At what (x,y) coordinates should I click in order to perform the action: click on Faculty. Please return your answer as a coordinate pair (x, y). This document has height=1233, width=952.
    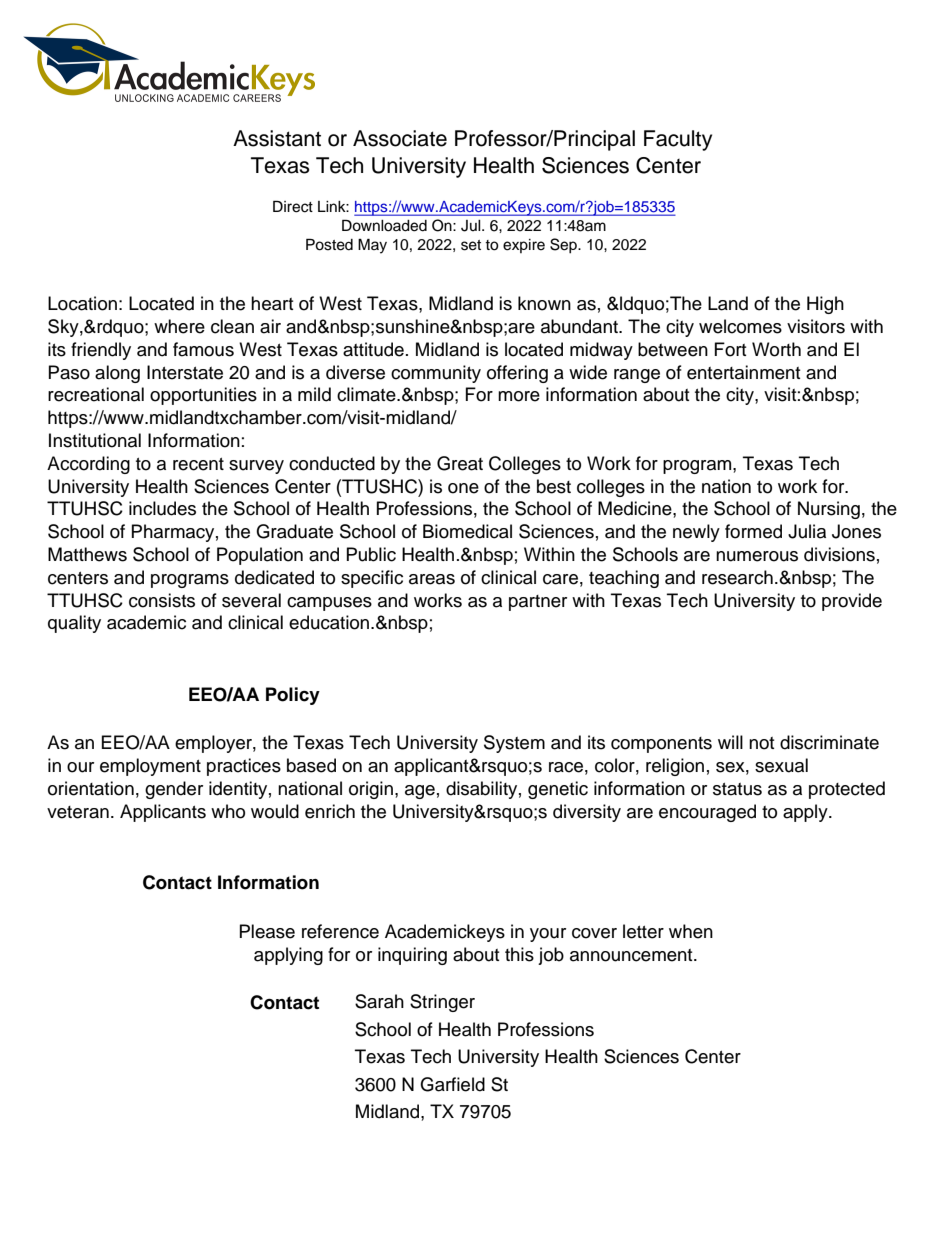
    Looking at the image, I should click on (678, 140).
